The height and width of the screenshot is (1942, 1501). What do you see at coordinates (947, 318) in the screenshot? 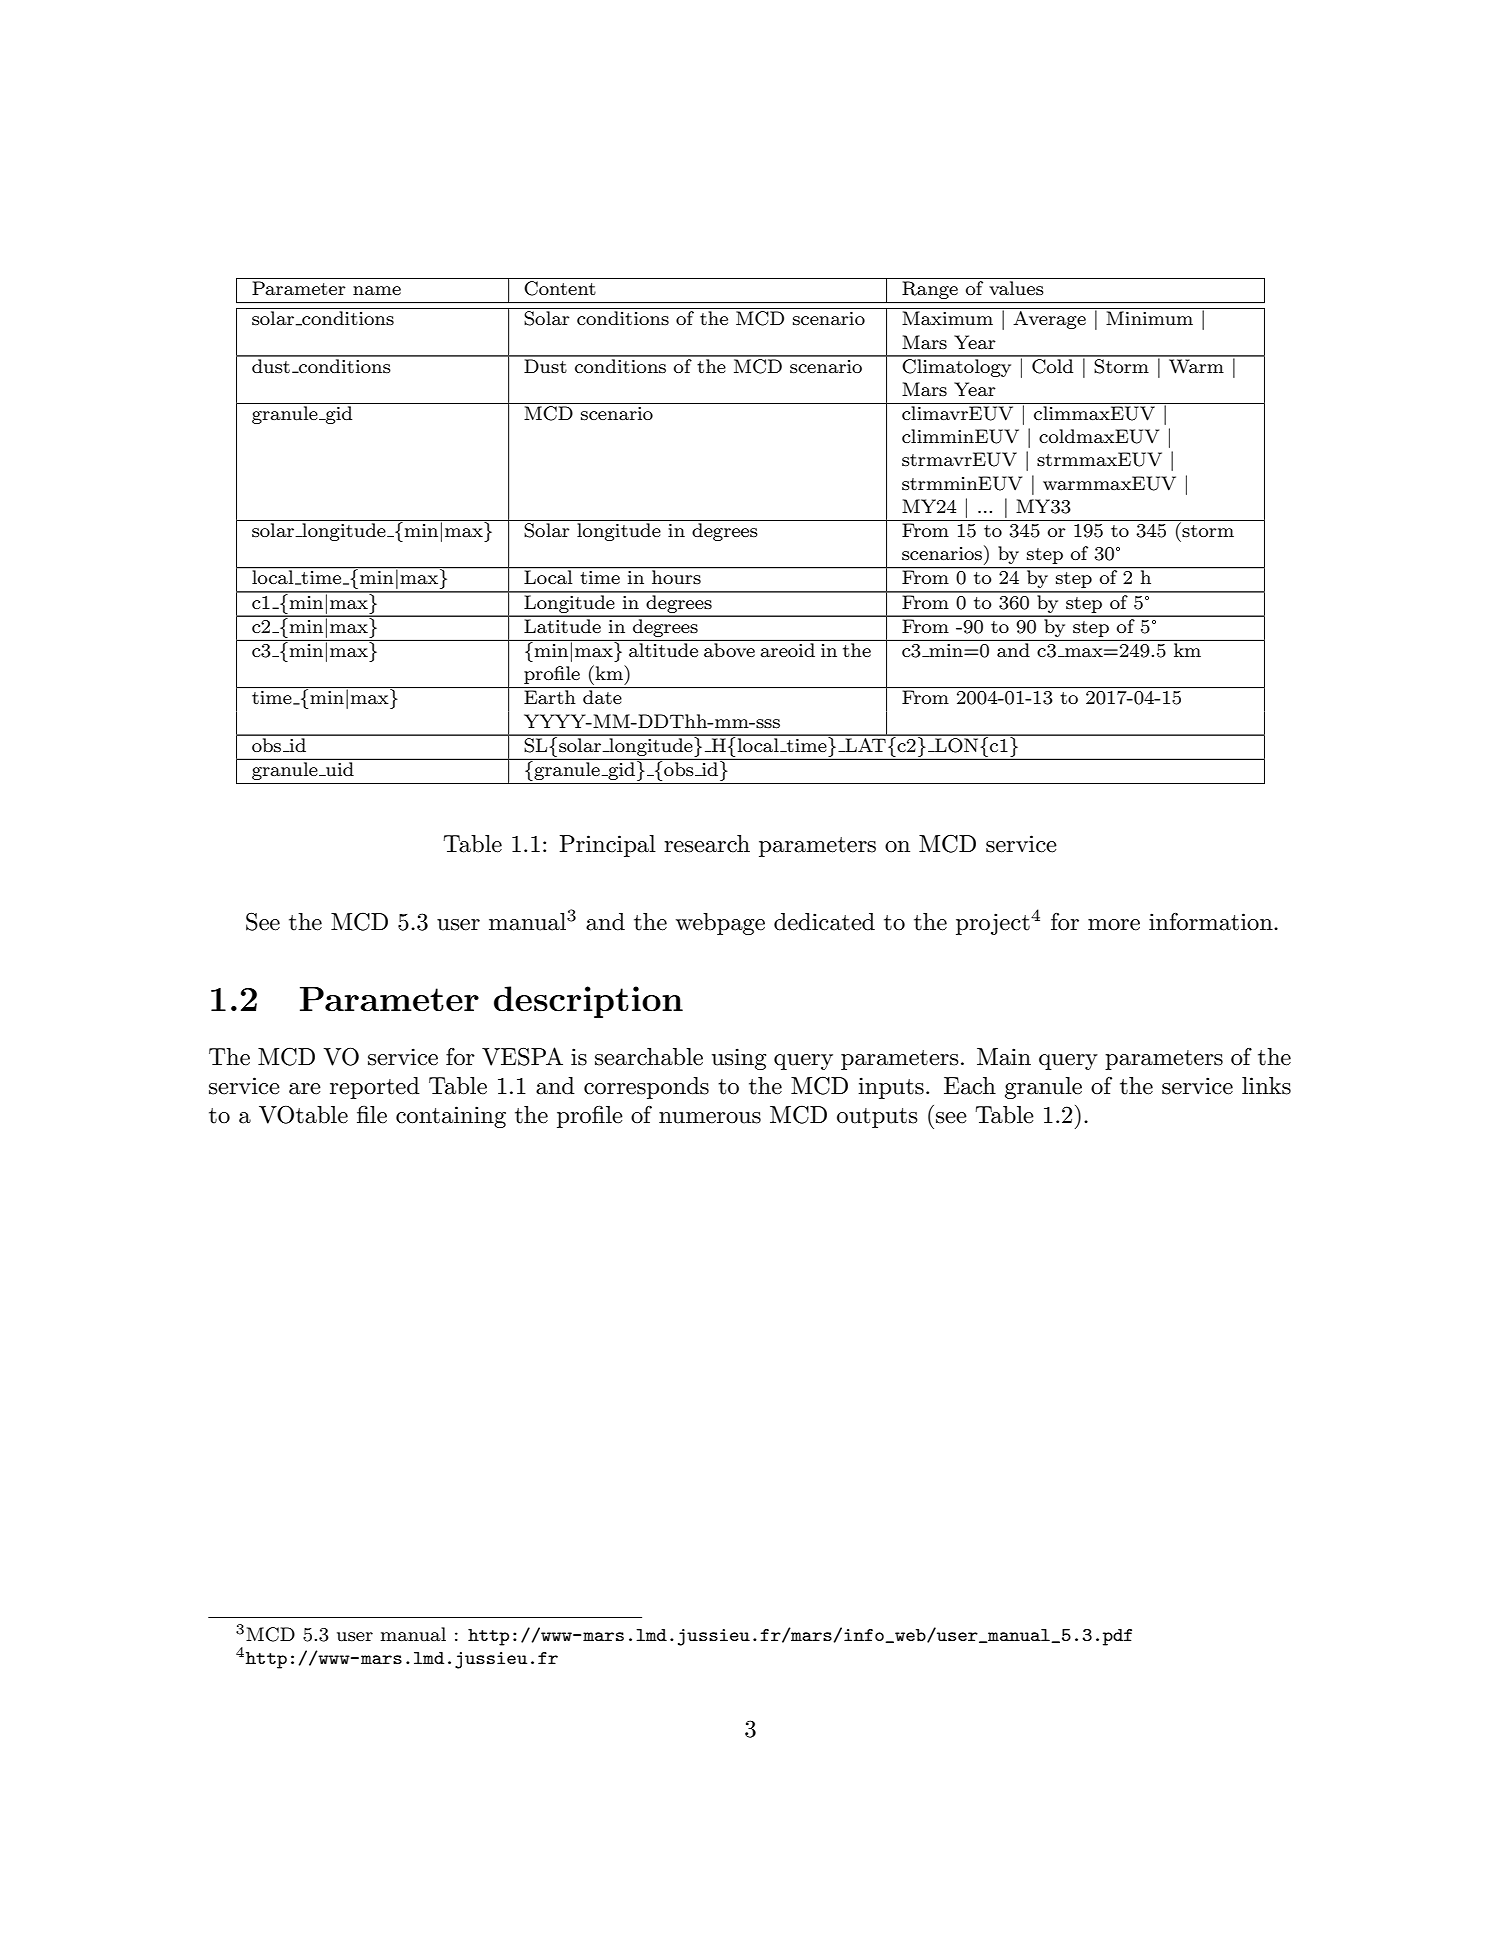
I see `Maximum` at bounding box center [947, 318].
